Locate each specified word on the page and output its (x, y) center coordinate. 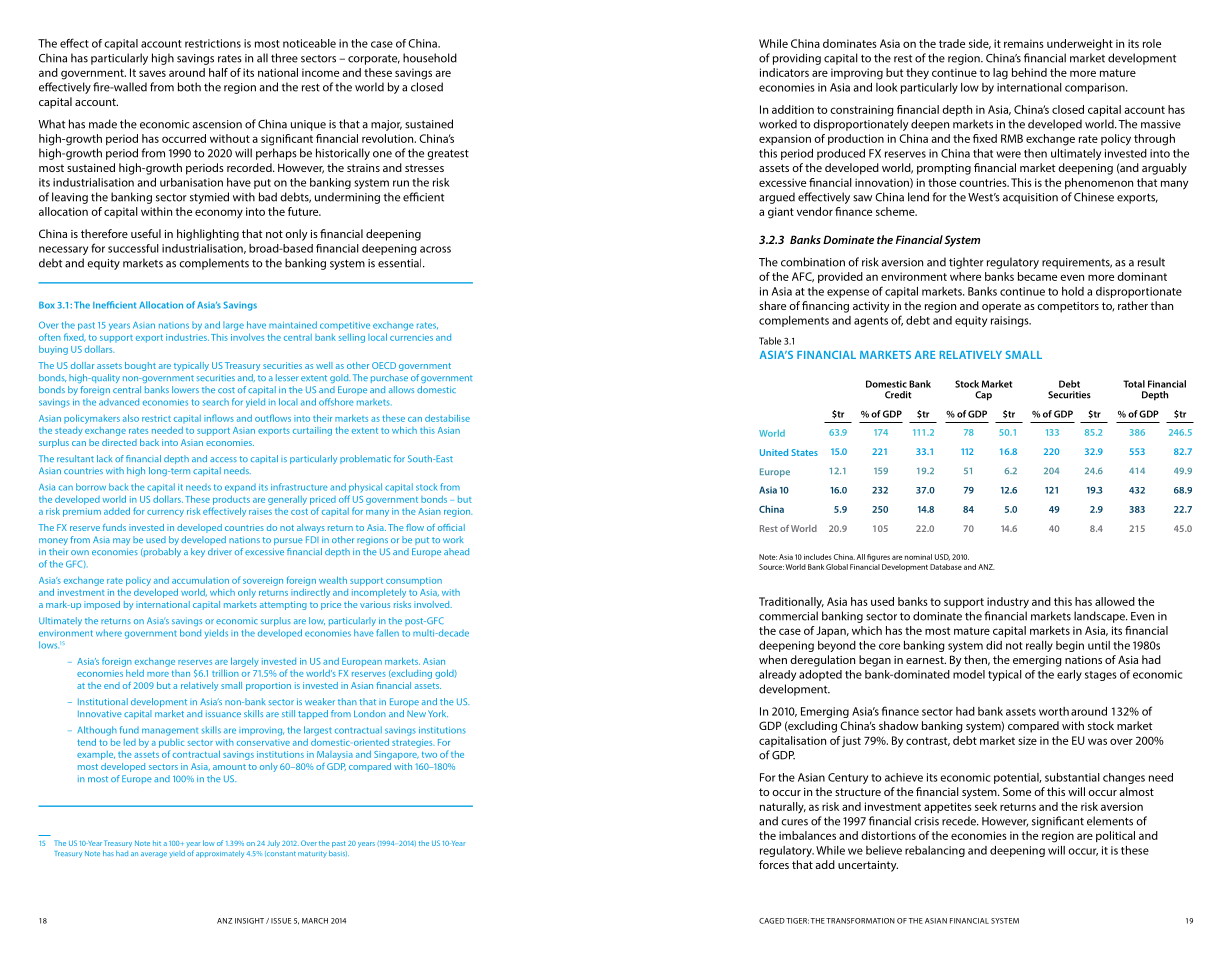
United (774, 452)
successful (133, 248)
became (1037, 276)
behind (1029, 72)
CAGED (772, 921)
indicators (784, 72)
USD (942, 557)
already (777, 675)
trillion (225, 673)
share (772, 305)
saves (152, 73)
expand (240, 488)
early (1069, 675)
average (154, 855)
